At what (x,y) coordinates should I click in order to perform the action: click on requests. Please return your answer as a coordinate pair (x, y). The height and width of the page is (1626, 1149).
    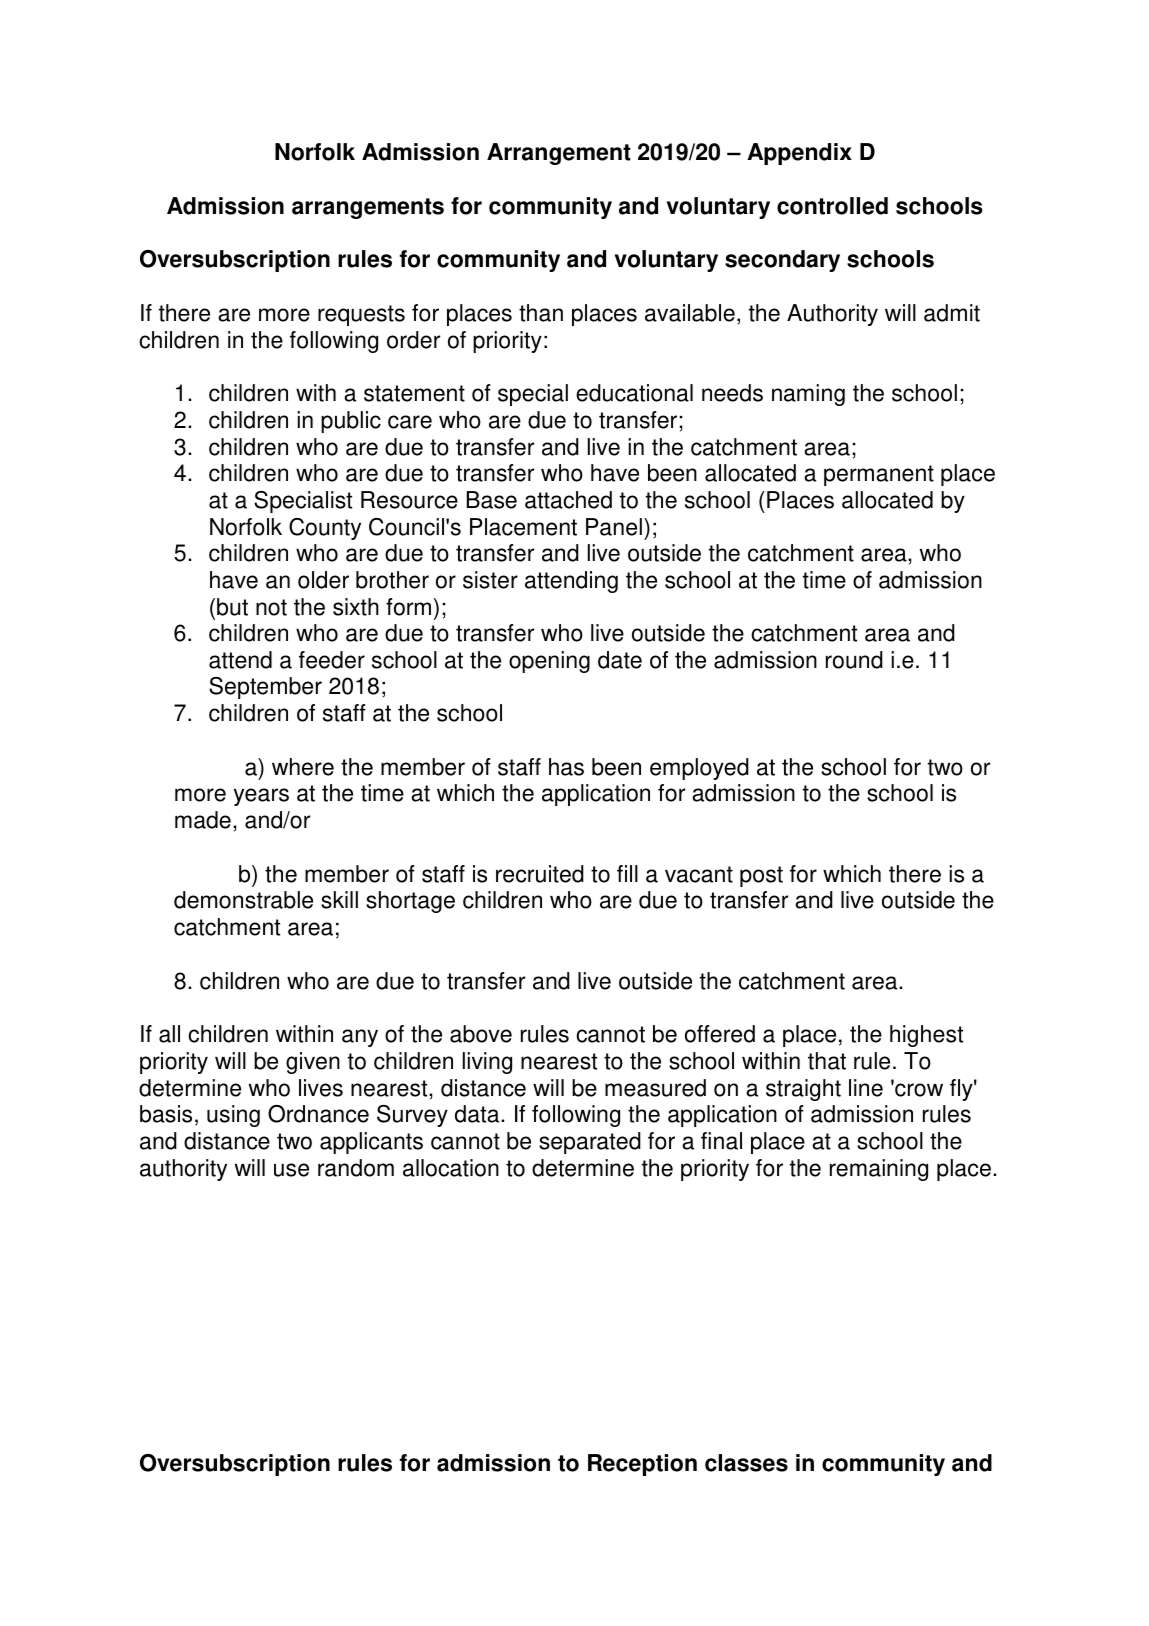
    Looking at the image, I should click on (361, 315).
